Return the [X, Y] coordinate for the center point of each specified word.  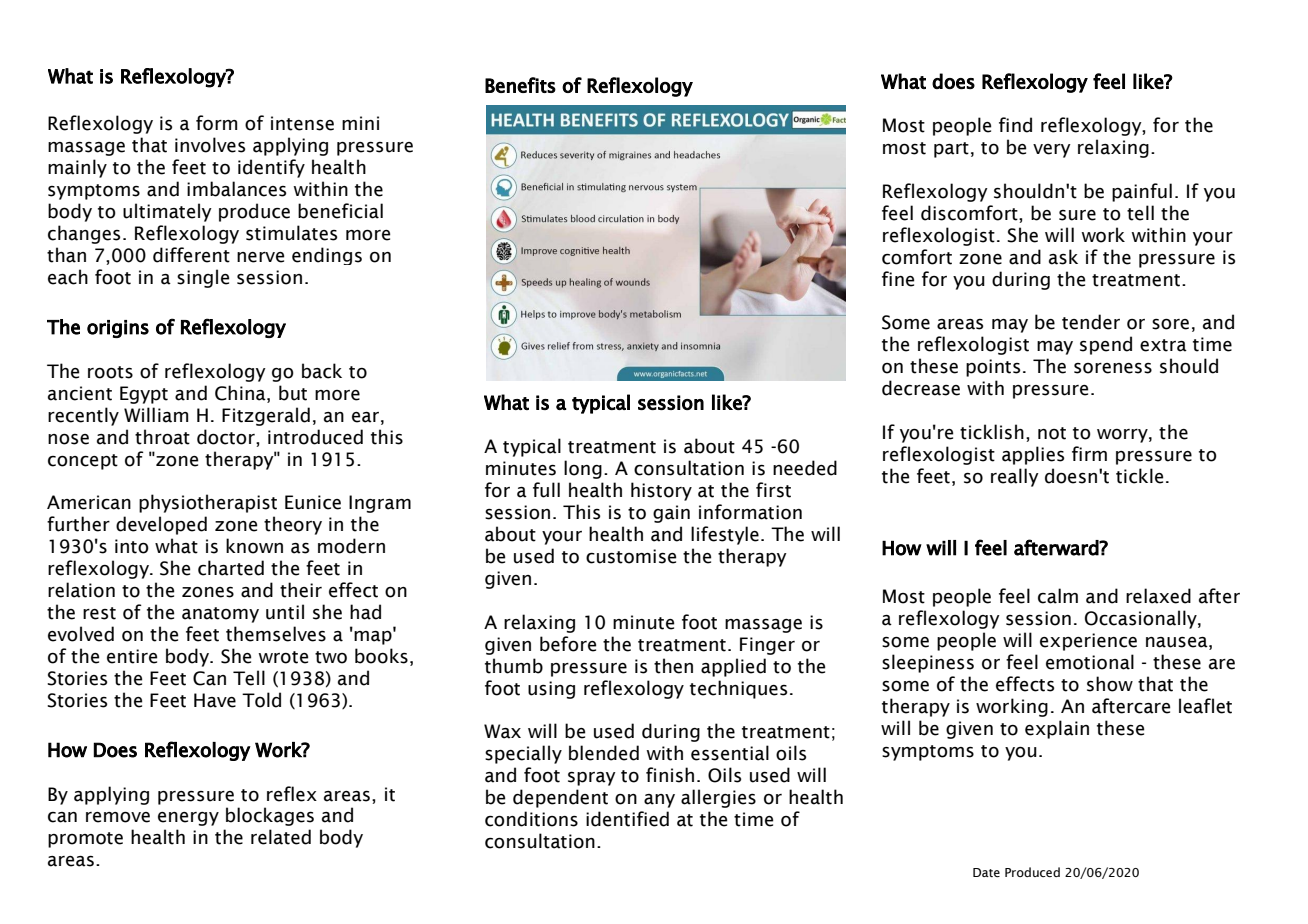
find [1015, 125]
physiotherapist [208, 503]
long [583, 469]
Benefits [520, 85]
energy [188, 819]
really [1015, 477]
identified [627, 819]
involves [210, 145]
